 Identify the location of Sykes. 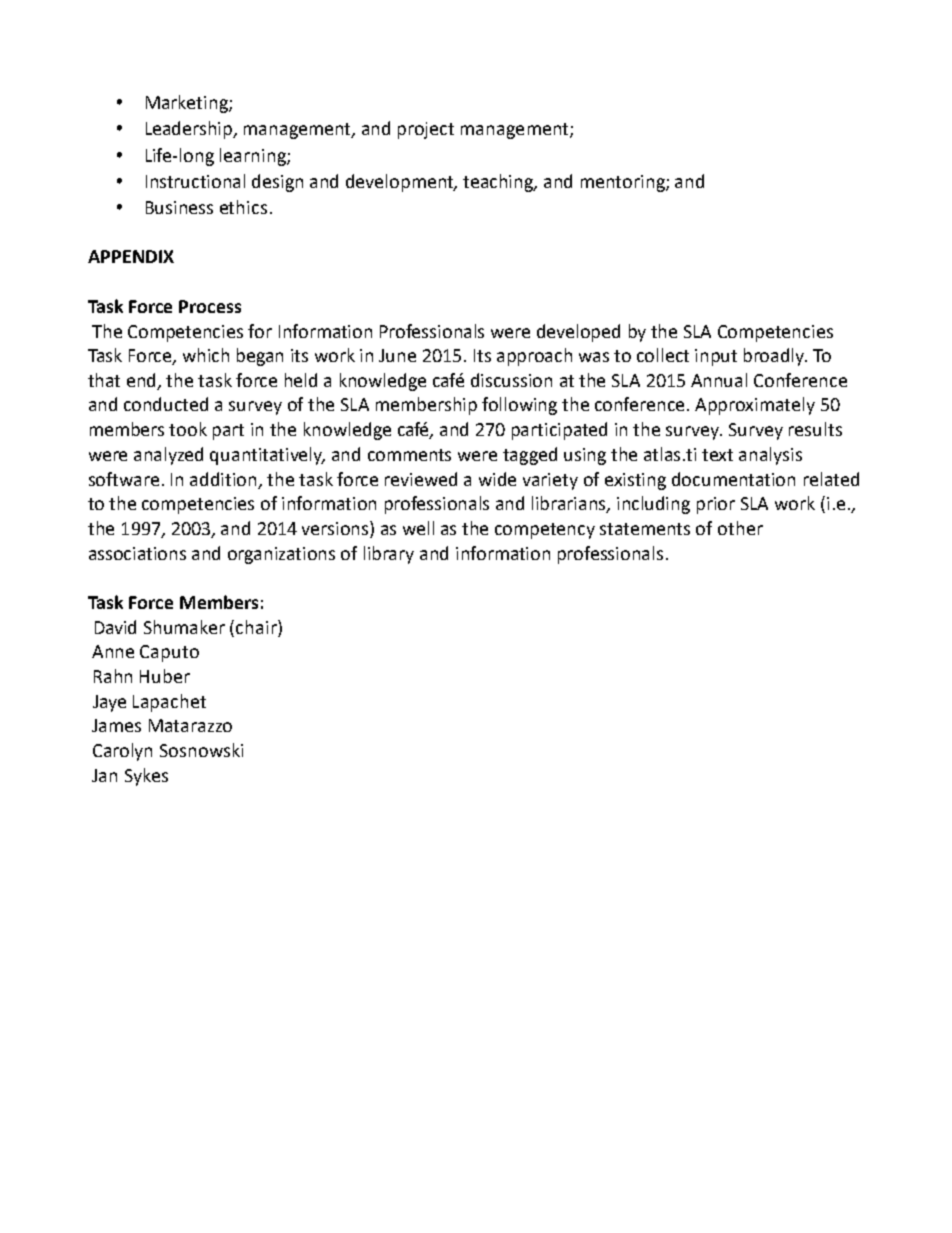
(146, 777).
